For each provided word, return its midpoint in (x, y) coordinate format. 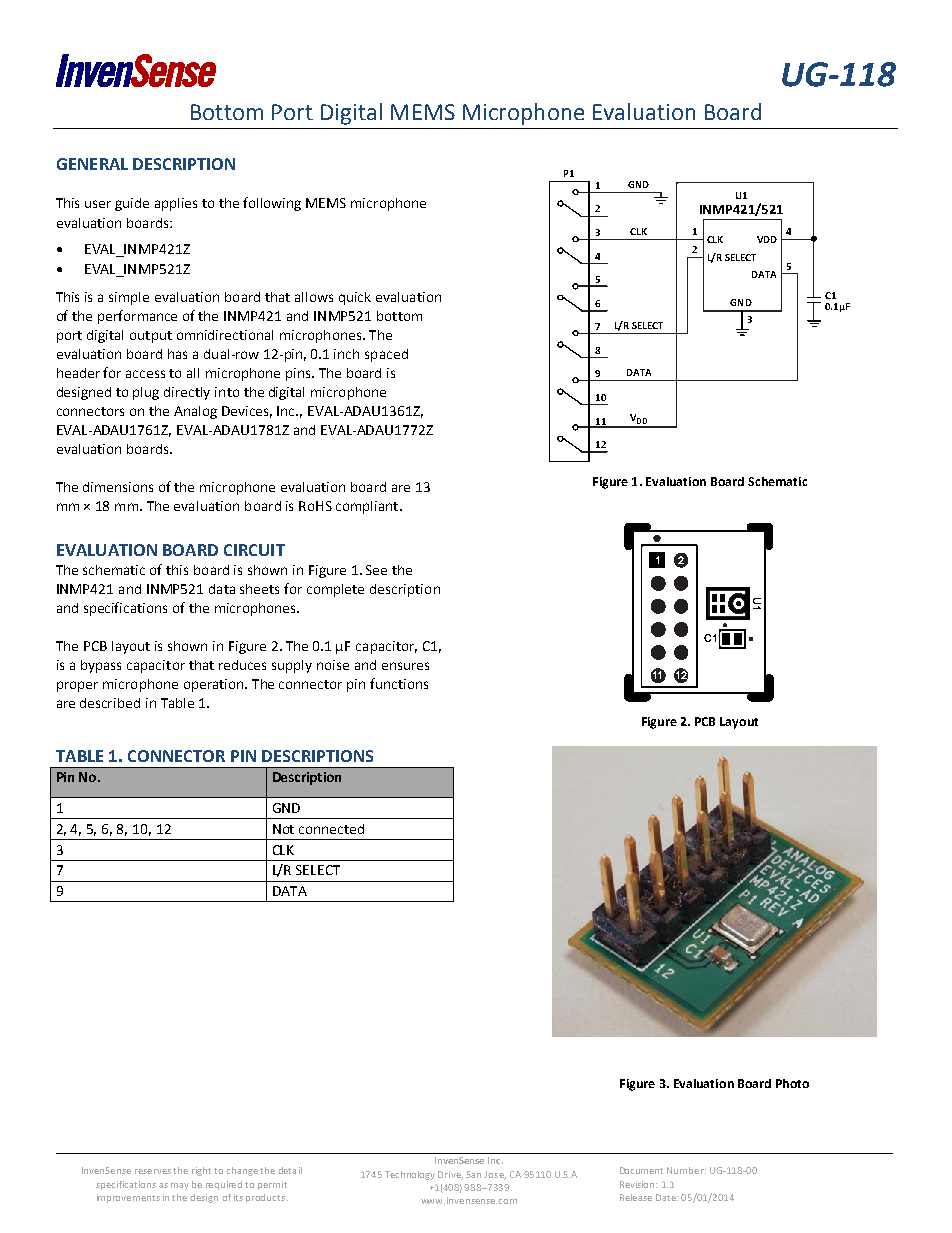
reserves (153, 1171)
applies (176, 204)
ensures (405, 666)
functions (399, 683)
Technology (410, 1175)
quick (355, 298)
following (272, 204)
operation (215, 685)
